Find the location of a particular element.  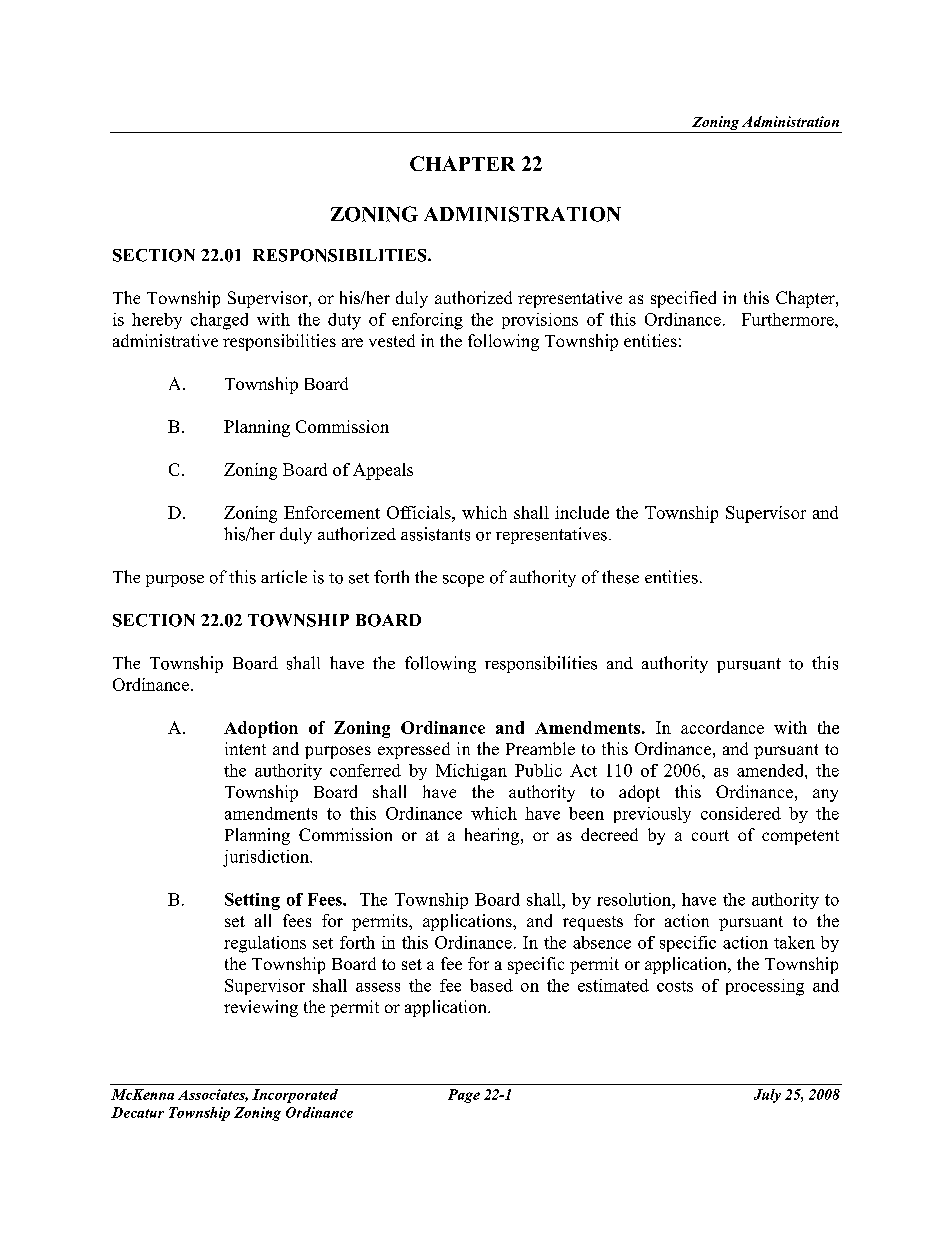

Associates is located at coordinates (213, 1095).
